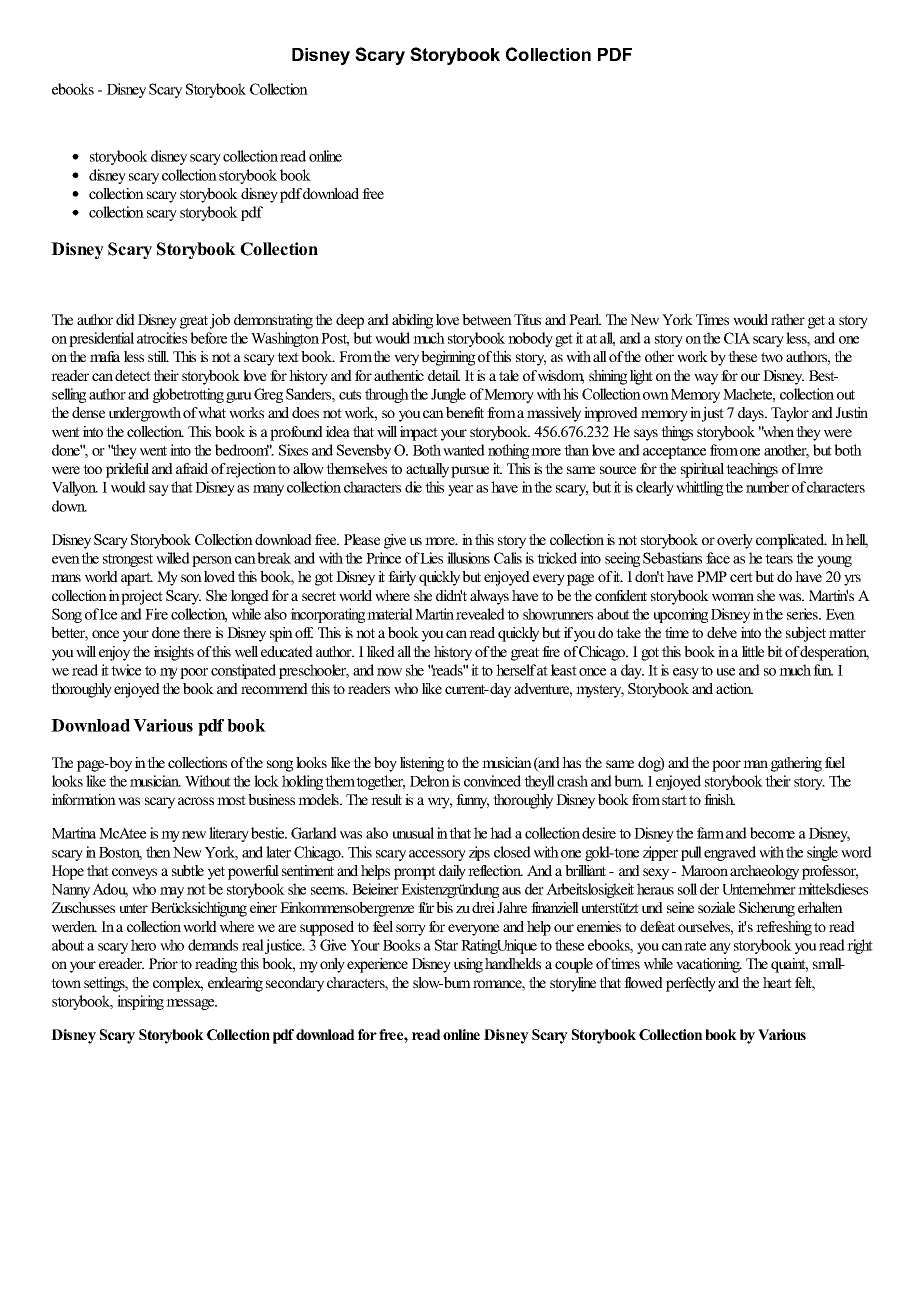 This page has width=924, height=1308. I want to click on across, so click(196, 801).
